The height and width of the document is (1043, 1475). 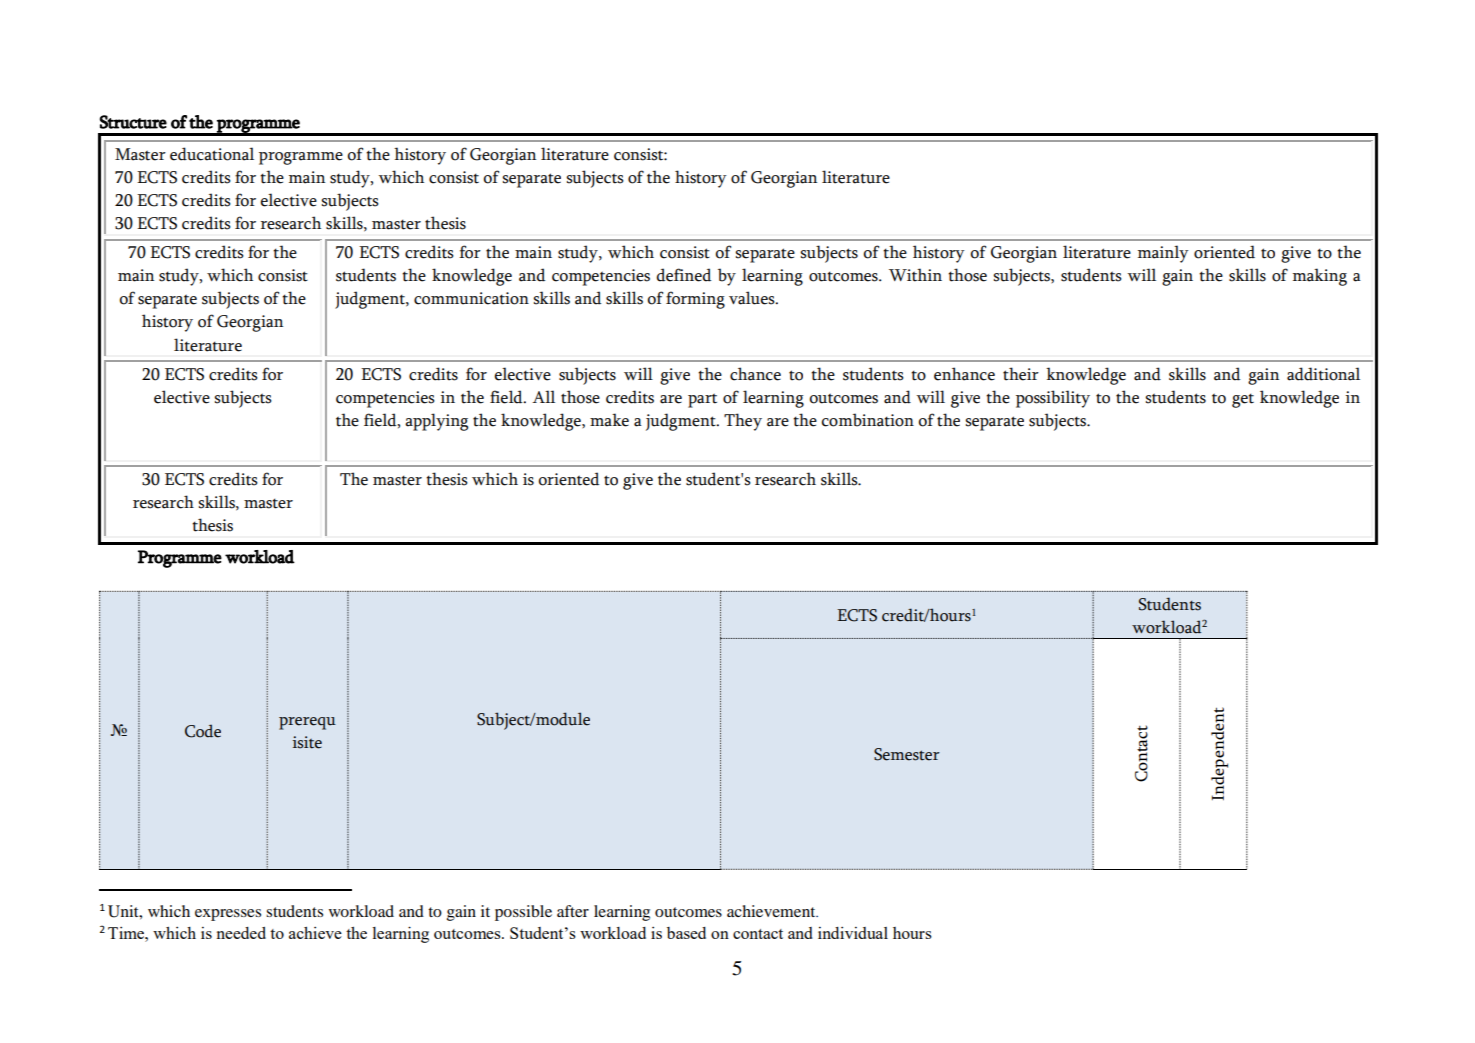 What do you see at coordinates (1243, 400) in the document?
I see `get` at bounding box center [1243, 400].
